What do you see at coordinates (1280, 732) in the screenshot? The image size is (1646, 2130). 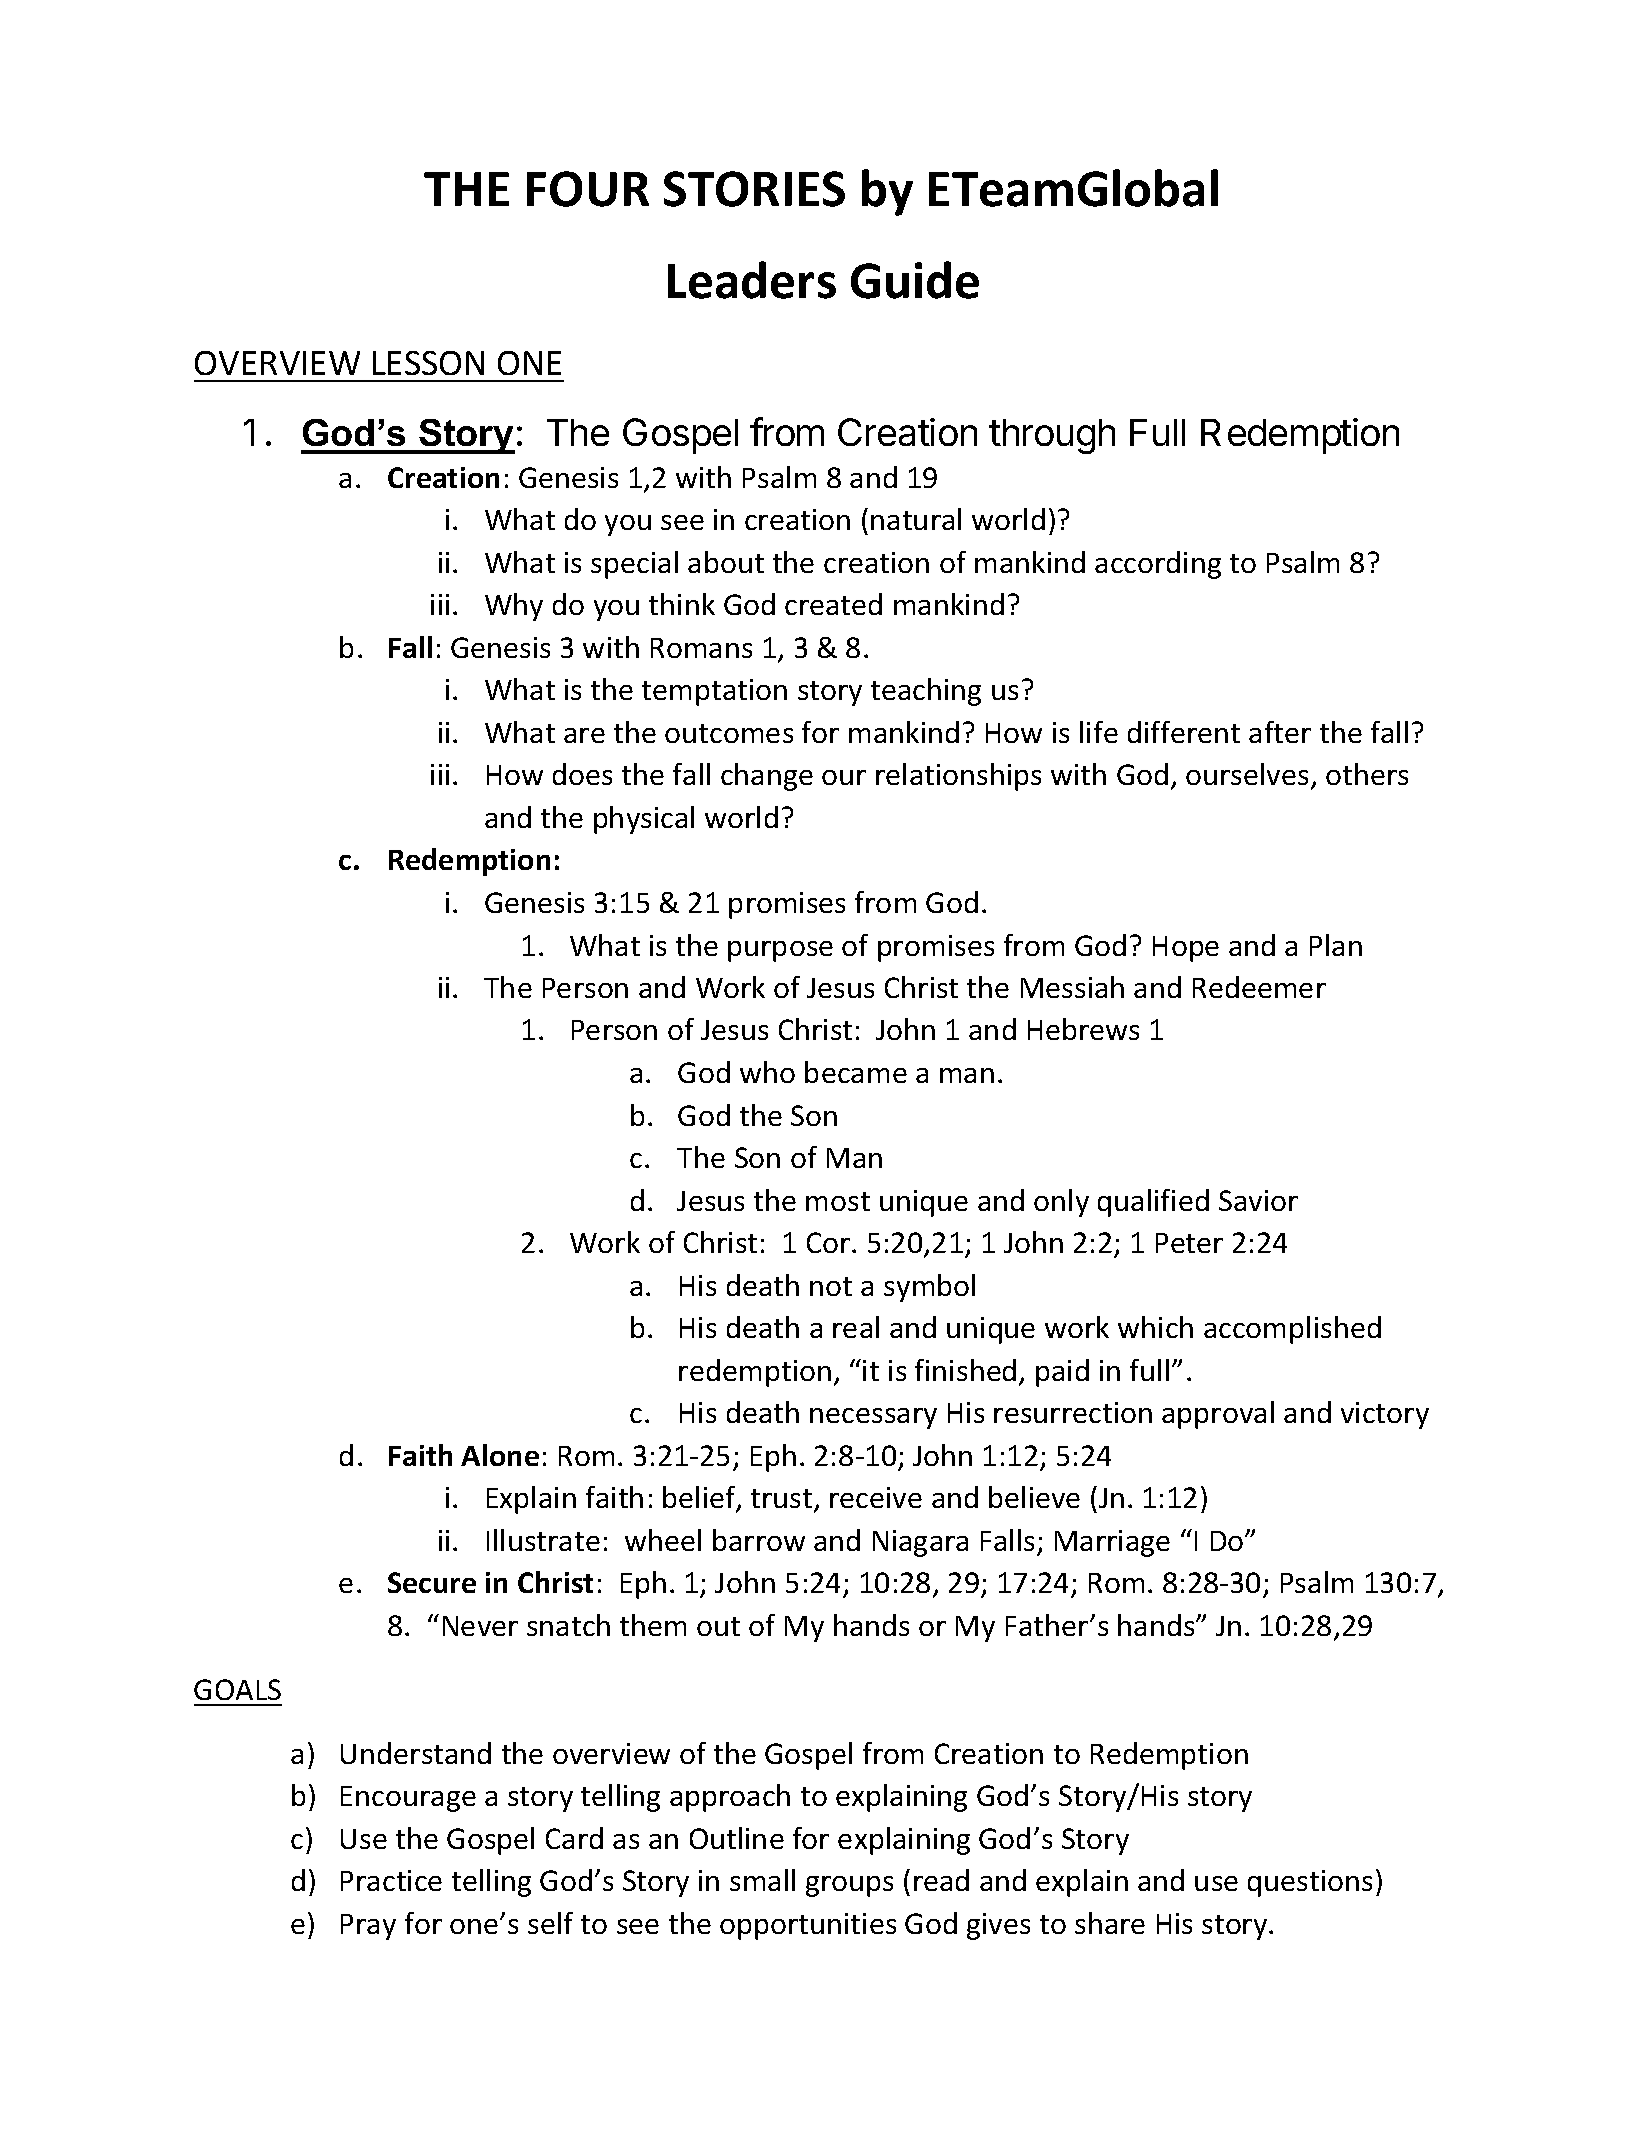 I see `after` at bounding box center [1280, 732].
